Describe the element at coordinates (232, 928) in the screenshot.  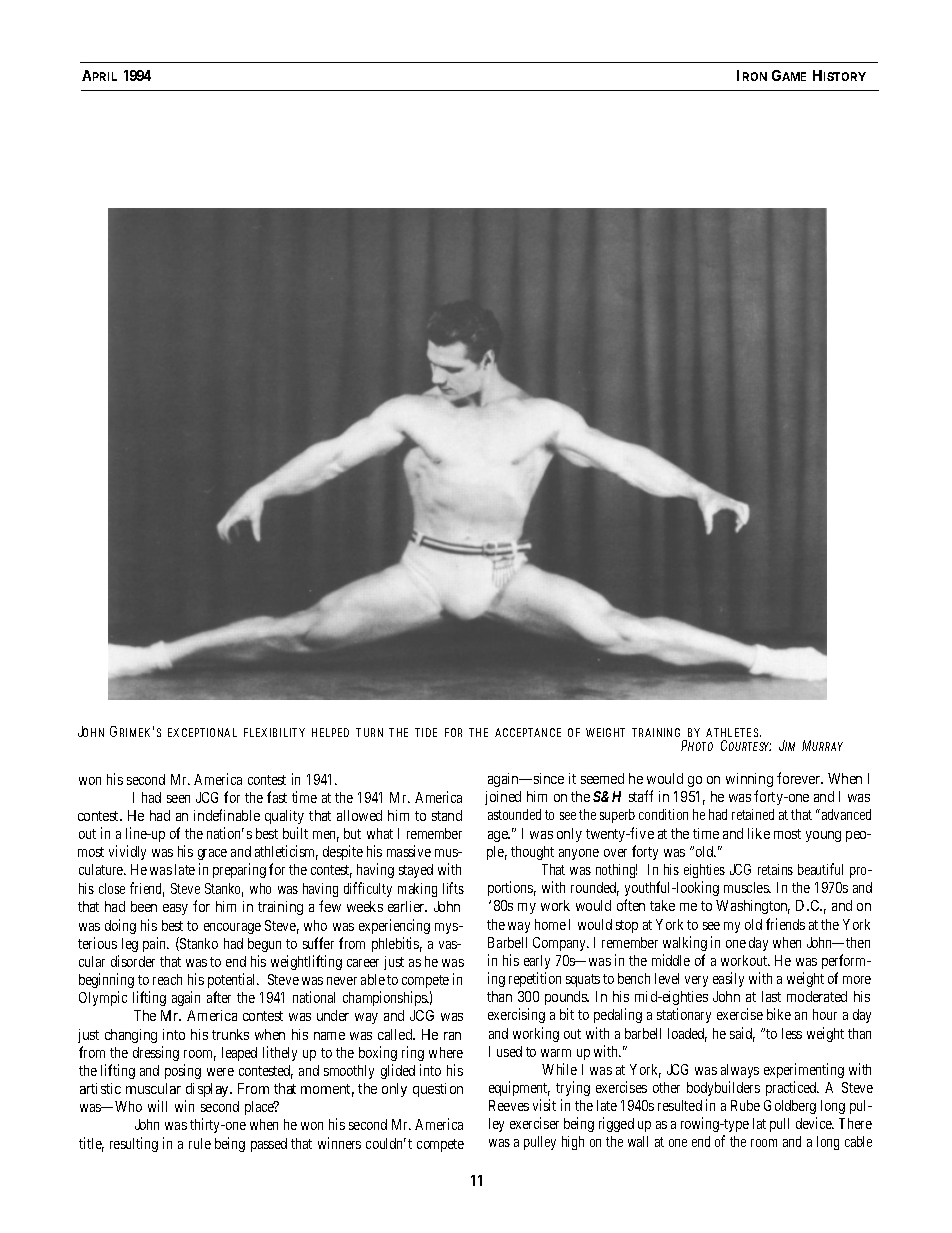
I see `encourage` at that location.
